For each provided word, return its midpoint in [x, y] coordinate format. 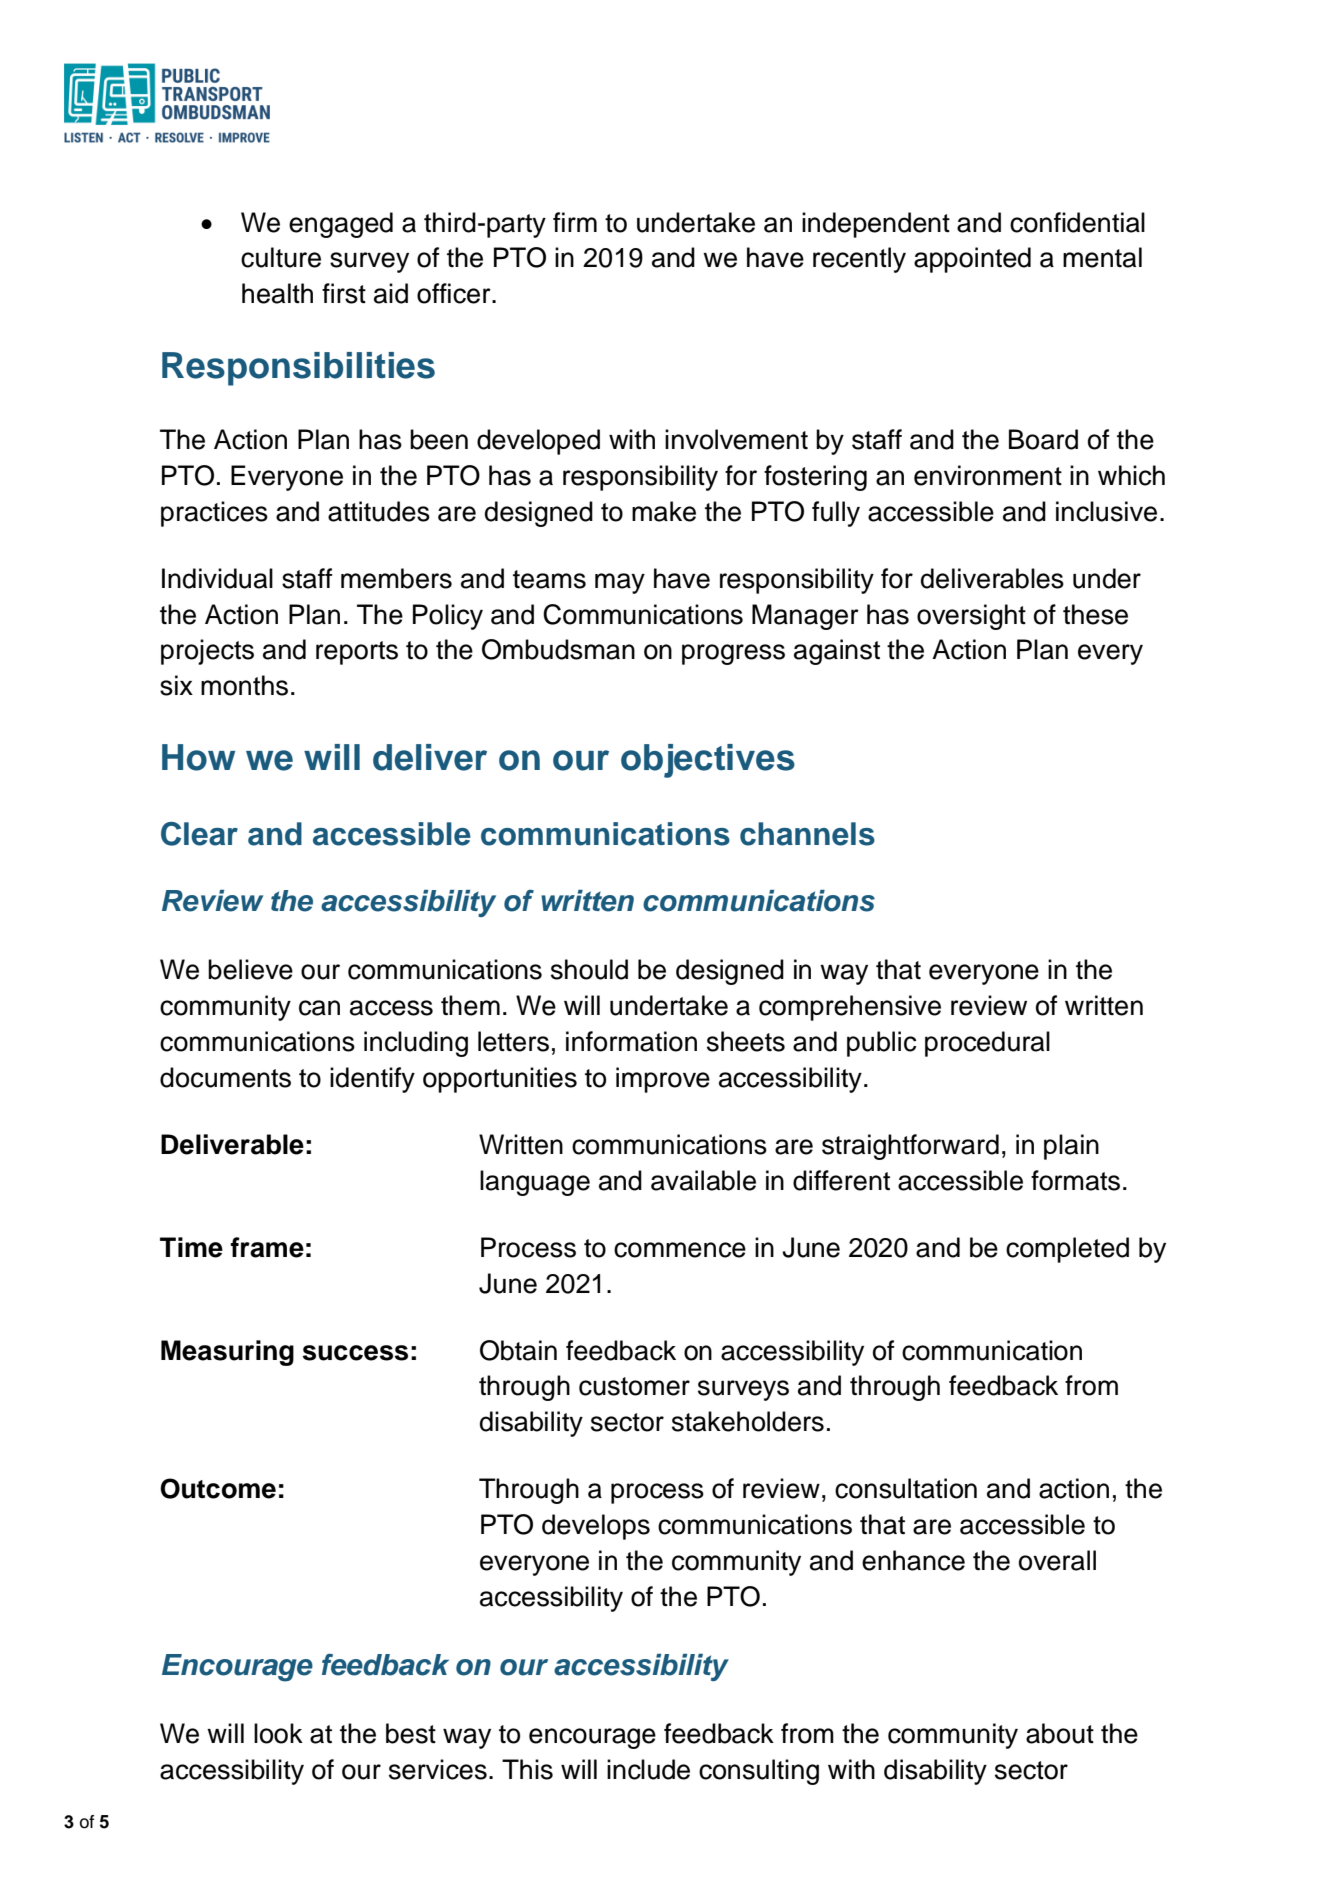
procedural [987, 1044]
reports [357, 653]
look [278, 1733]
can [319, 1008]
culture [281, 257]
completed [1067, 1250]
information [631, 1041]
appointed [972, 260]
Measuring [227, 1353]
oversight [971, 617]
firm [575, 222]
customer [634, 1386]
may [620, 583]
